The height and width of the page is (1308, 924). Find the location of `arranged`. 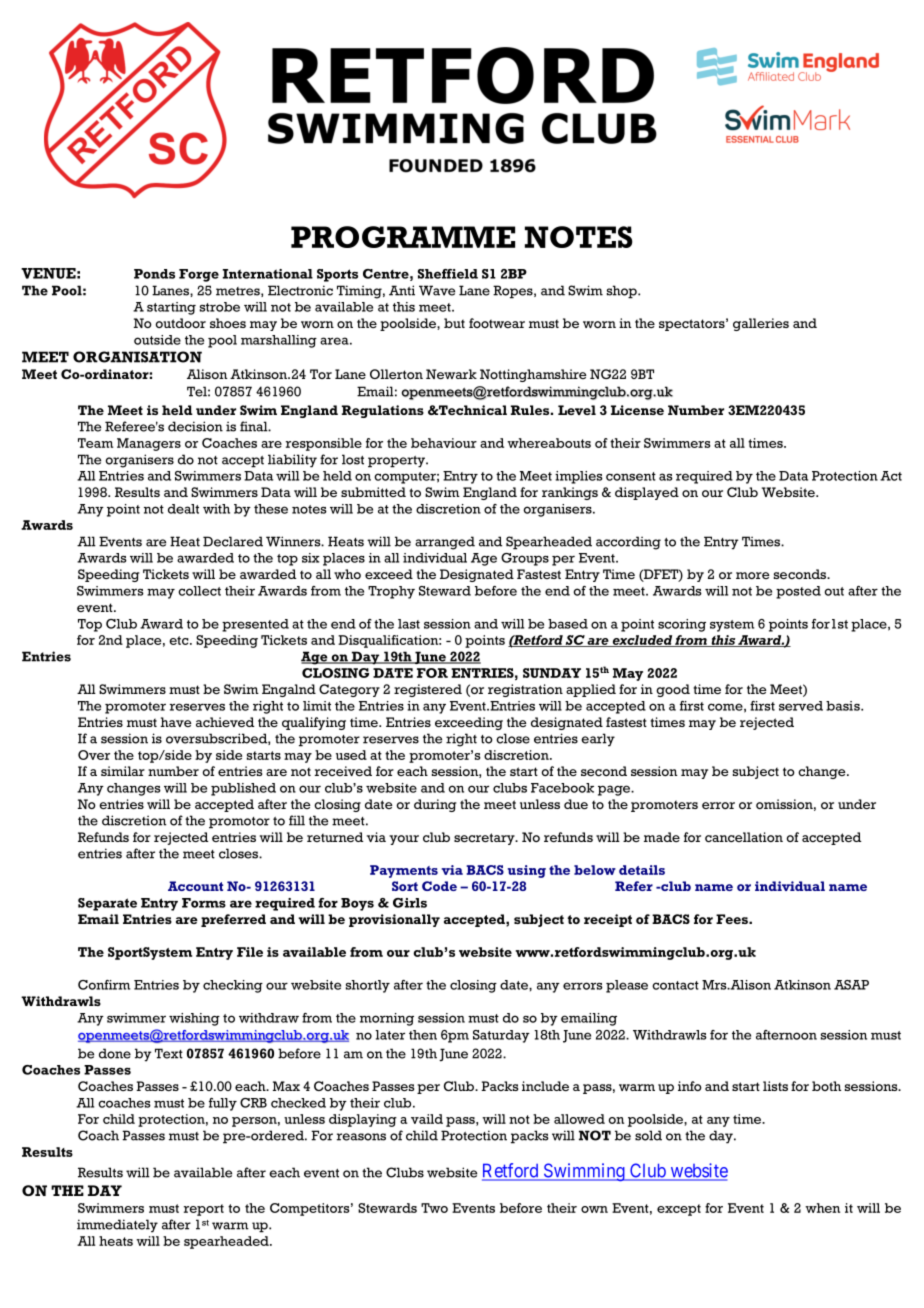

arranged is located at coordinates (445, 543).
